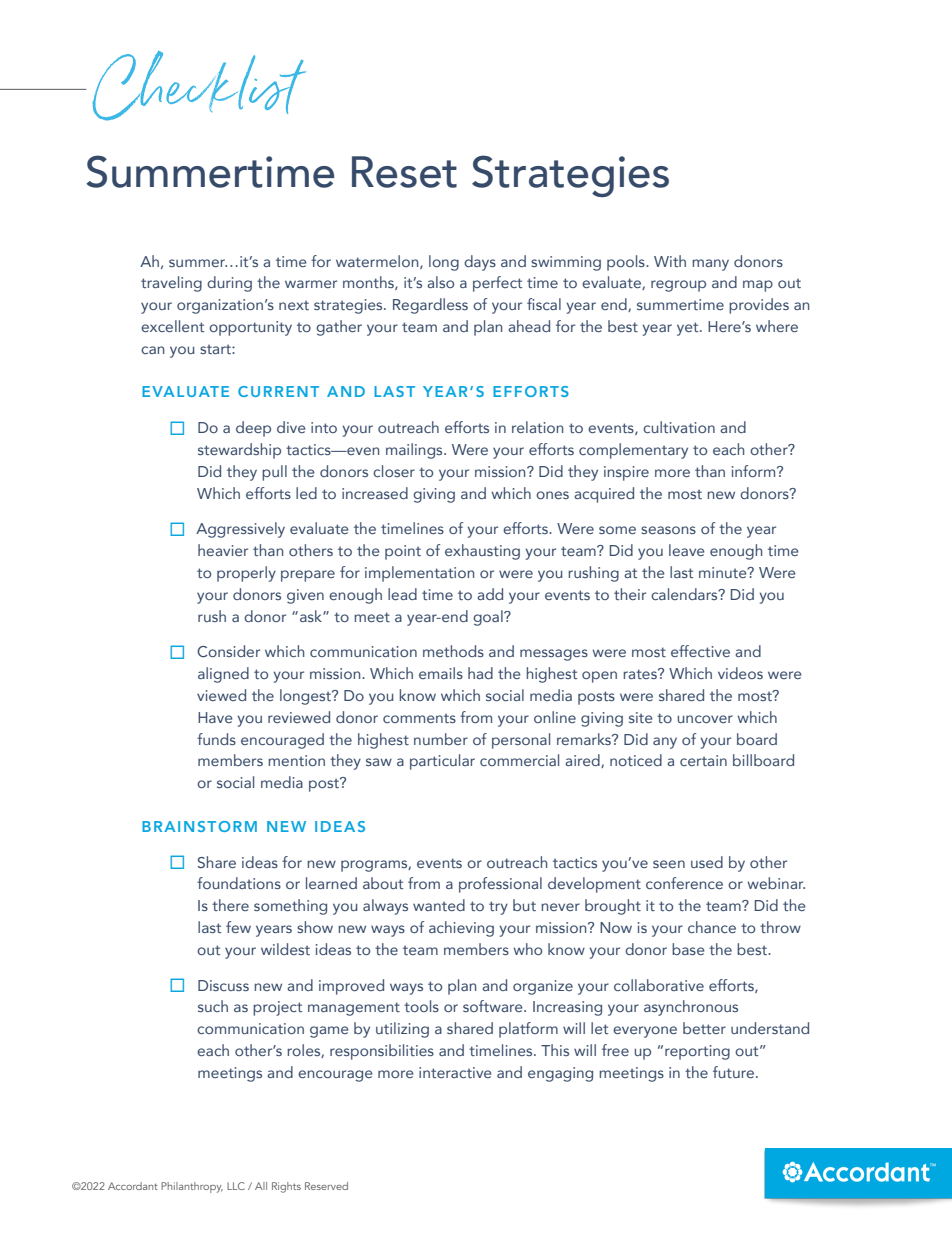 This page has width=952, height=1233. Describe the element at coordinates (199, 86) in the page. I see `Checklist` at that location.
